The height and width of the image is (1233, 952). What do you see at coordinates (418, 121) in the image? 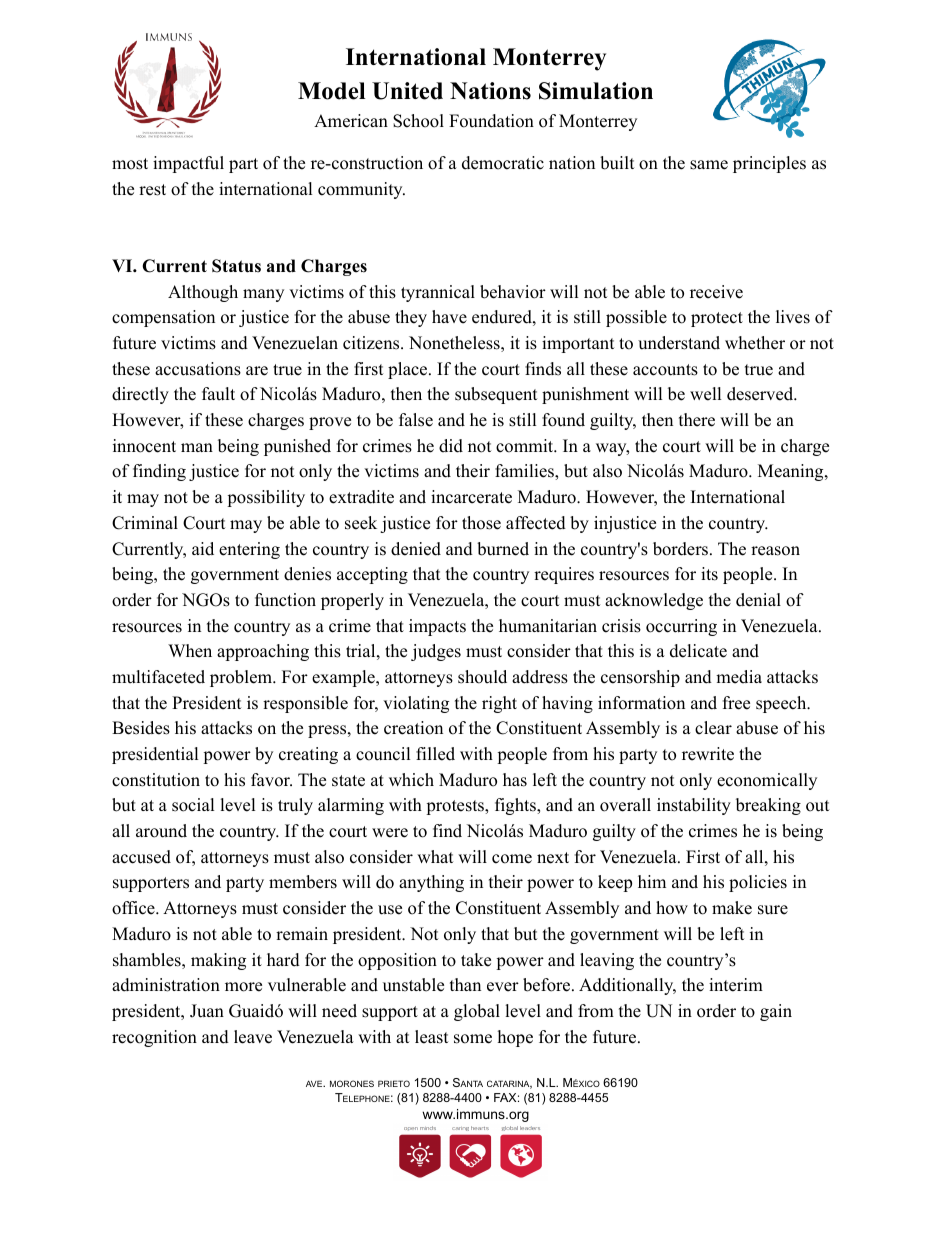
I see `School` at bounding box center [418, 121].
